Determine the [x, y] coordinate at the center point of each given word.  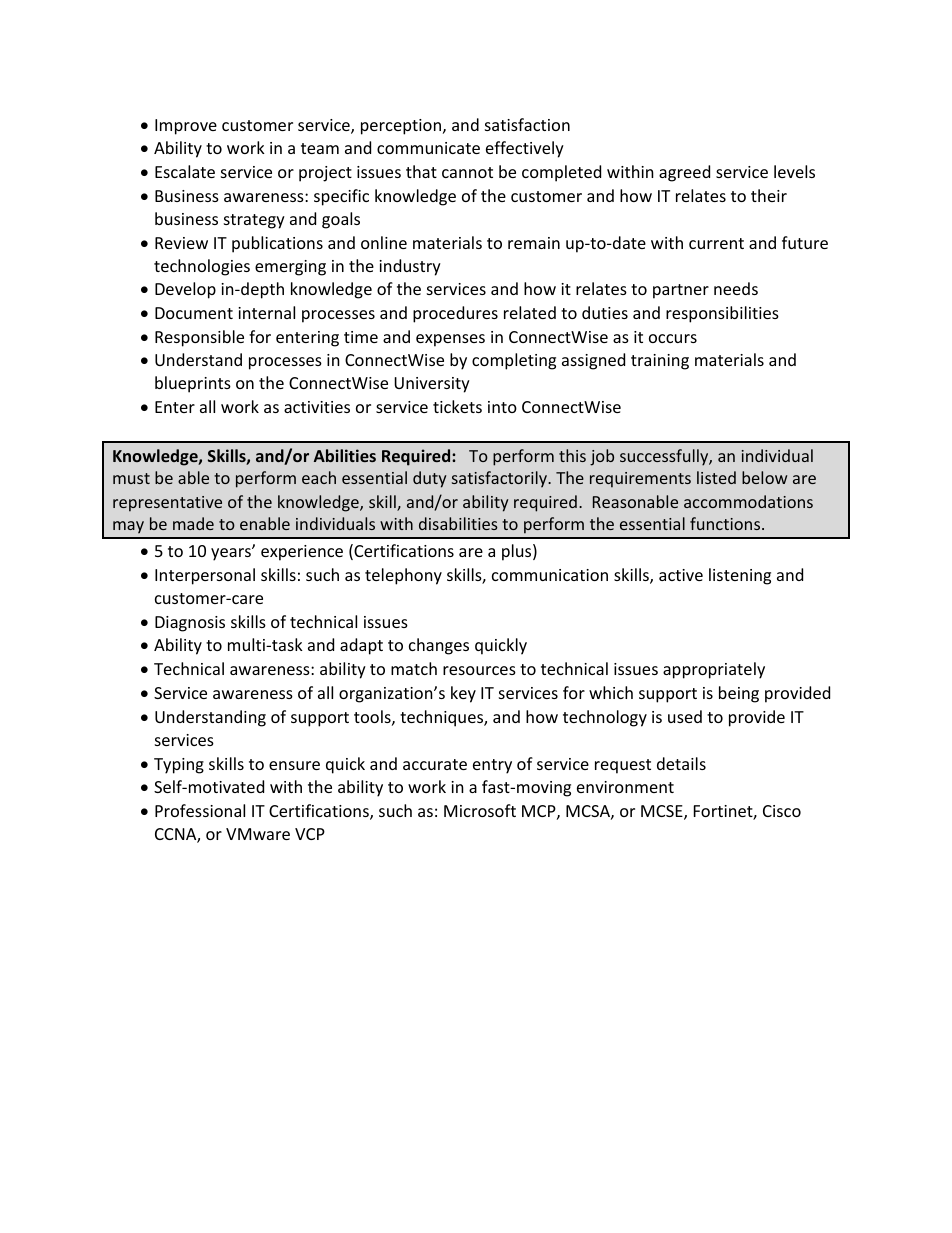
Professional [200, 810]
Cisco [782, 811]
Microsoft [480, 810]
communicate [428, 148]
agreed [684, 173]
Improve [186, 127]
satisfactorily [500, 479]
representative [167, 504]
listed [716, 477]
